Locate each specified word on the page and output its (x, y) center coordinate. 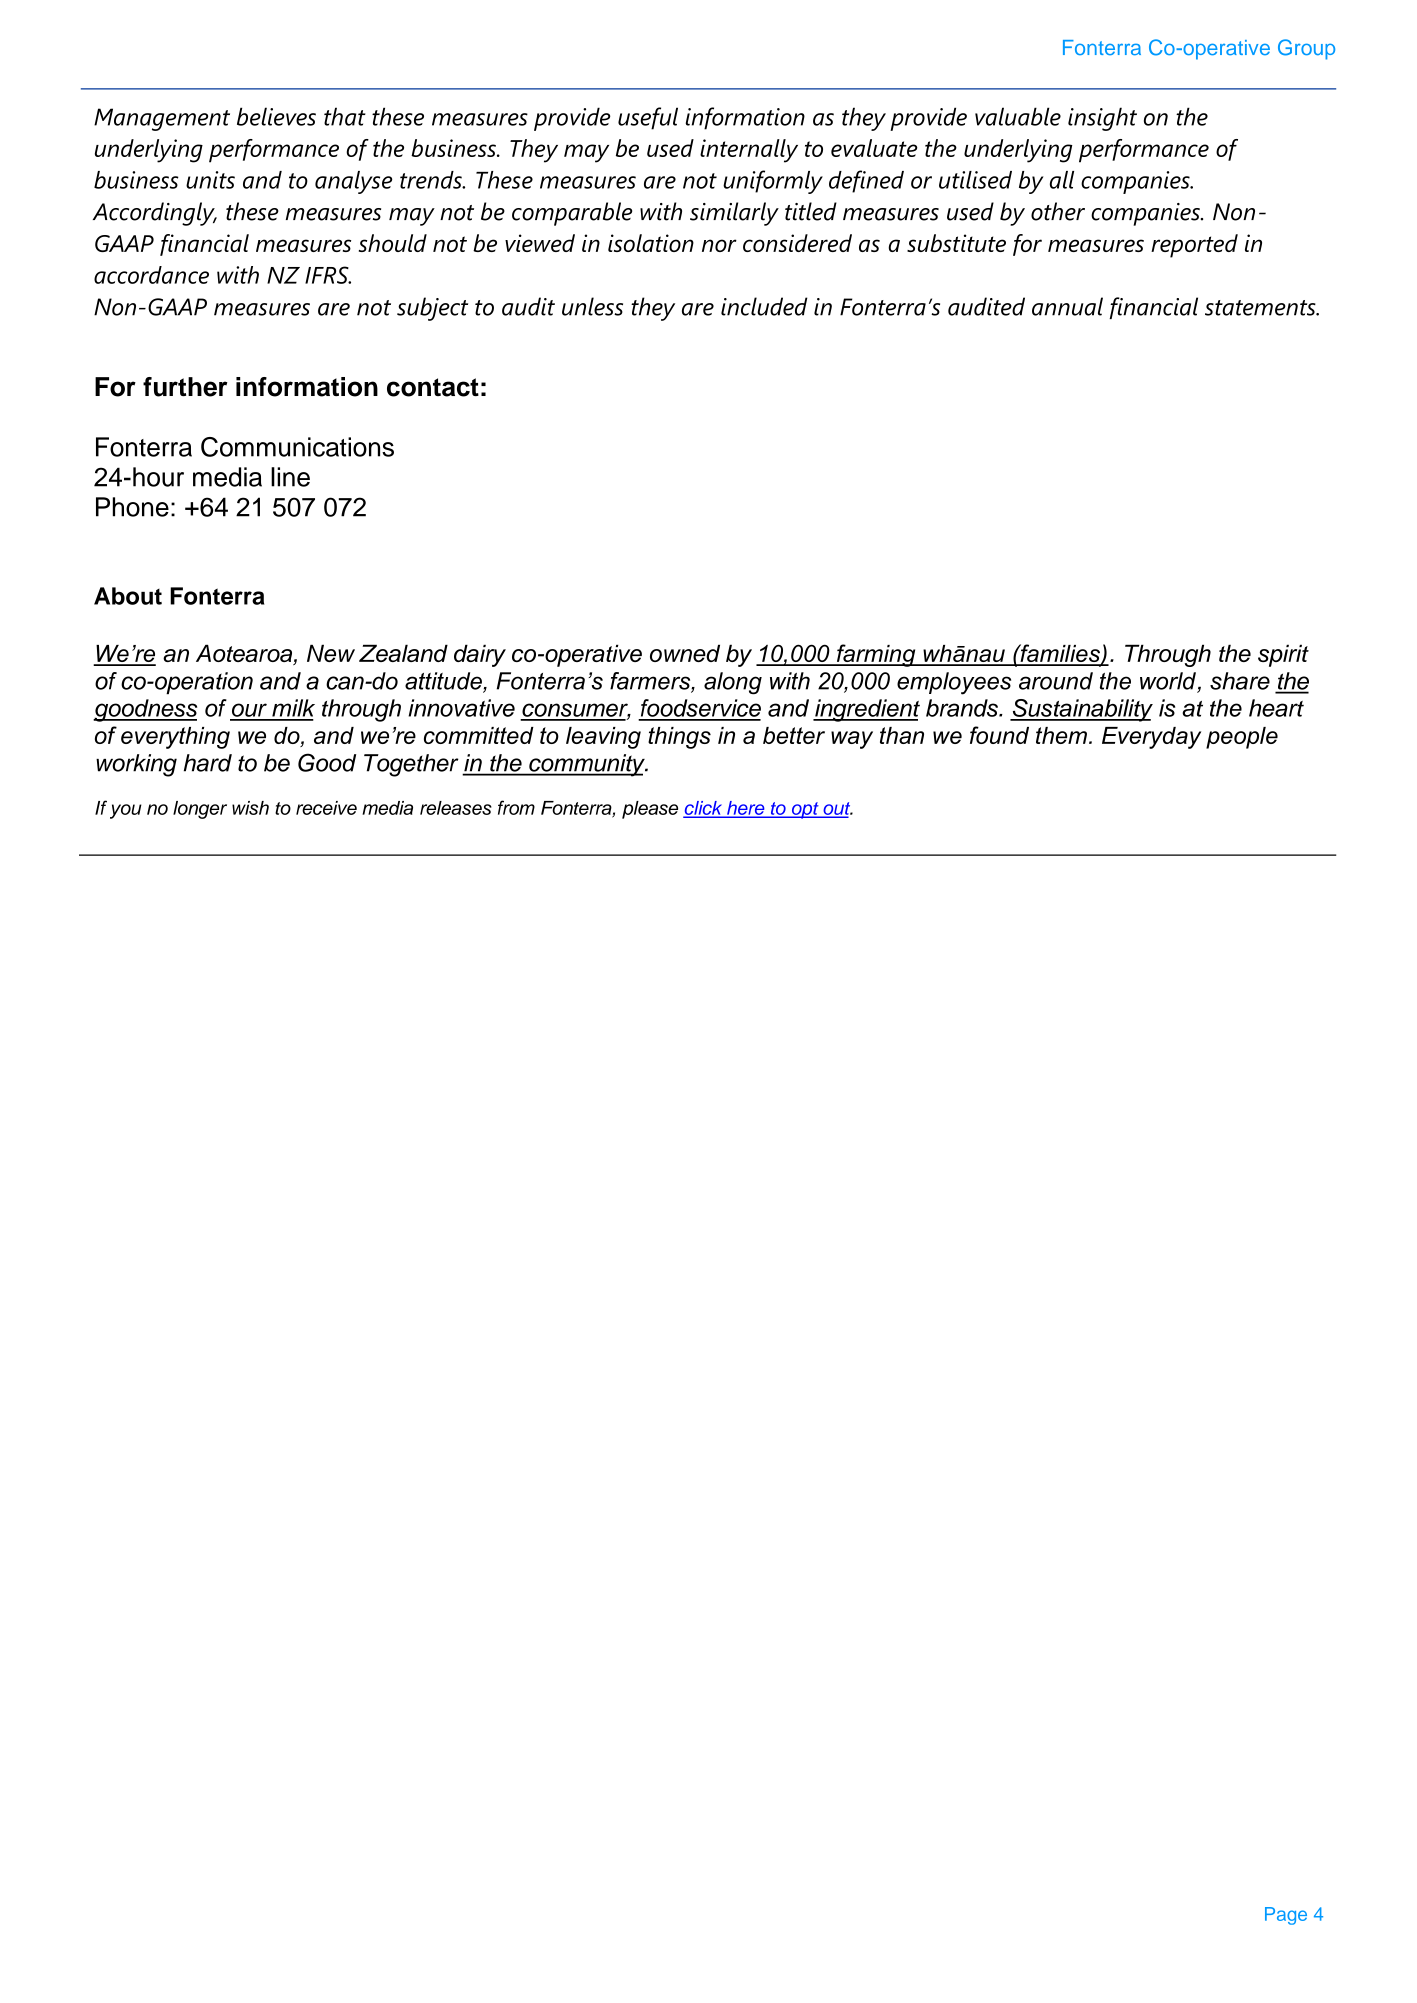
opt (805, 810)
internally (749, 151)
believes (276, 116)
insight (1102, 119)
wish (250, 808)
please (650, 810)
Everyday (1151, 738)
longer (200, 810)
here (746, 809)
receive (326, 808)
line (290, 477)
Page (1286, 1916)
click (704, 809)
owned (685, 653)
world (1169, 682)
